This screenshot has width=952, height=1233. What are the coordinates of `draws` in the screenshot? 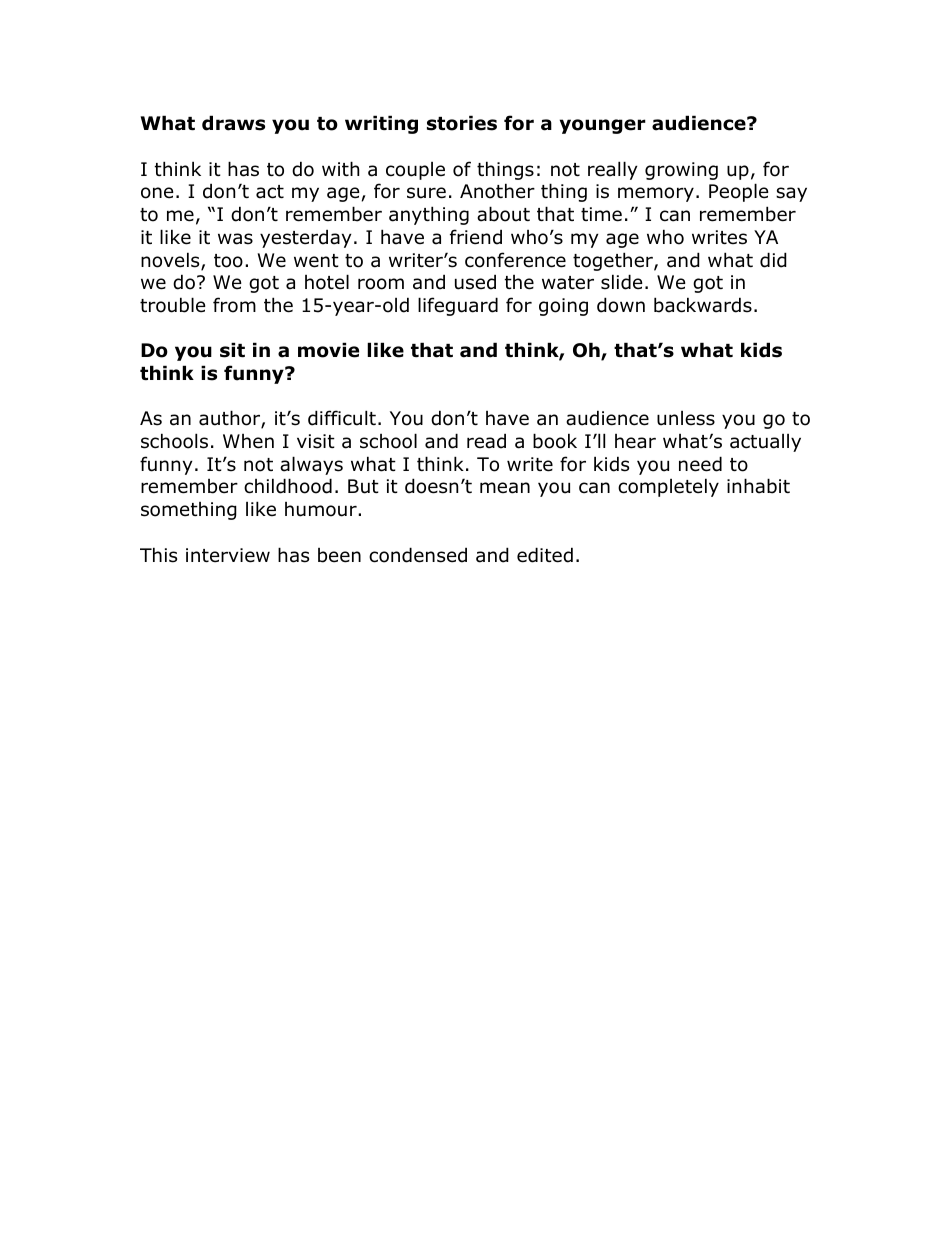 It's located at (233, 123).
